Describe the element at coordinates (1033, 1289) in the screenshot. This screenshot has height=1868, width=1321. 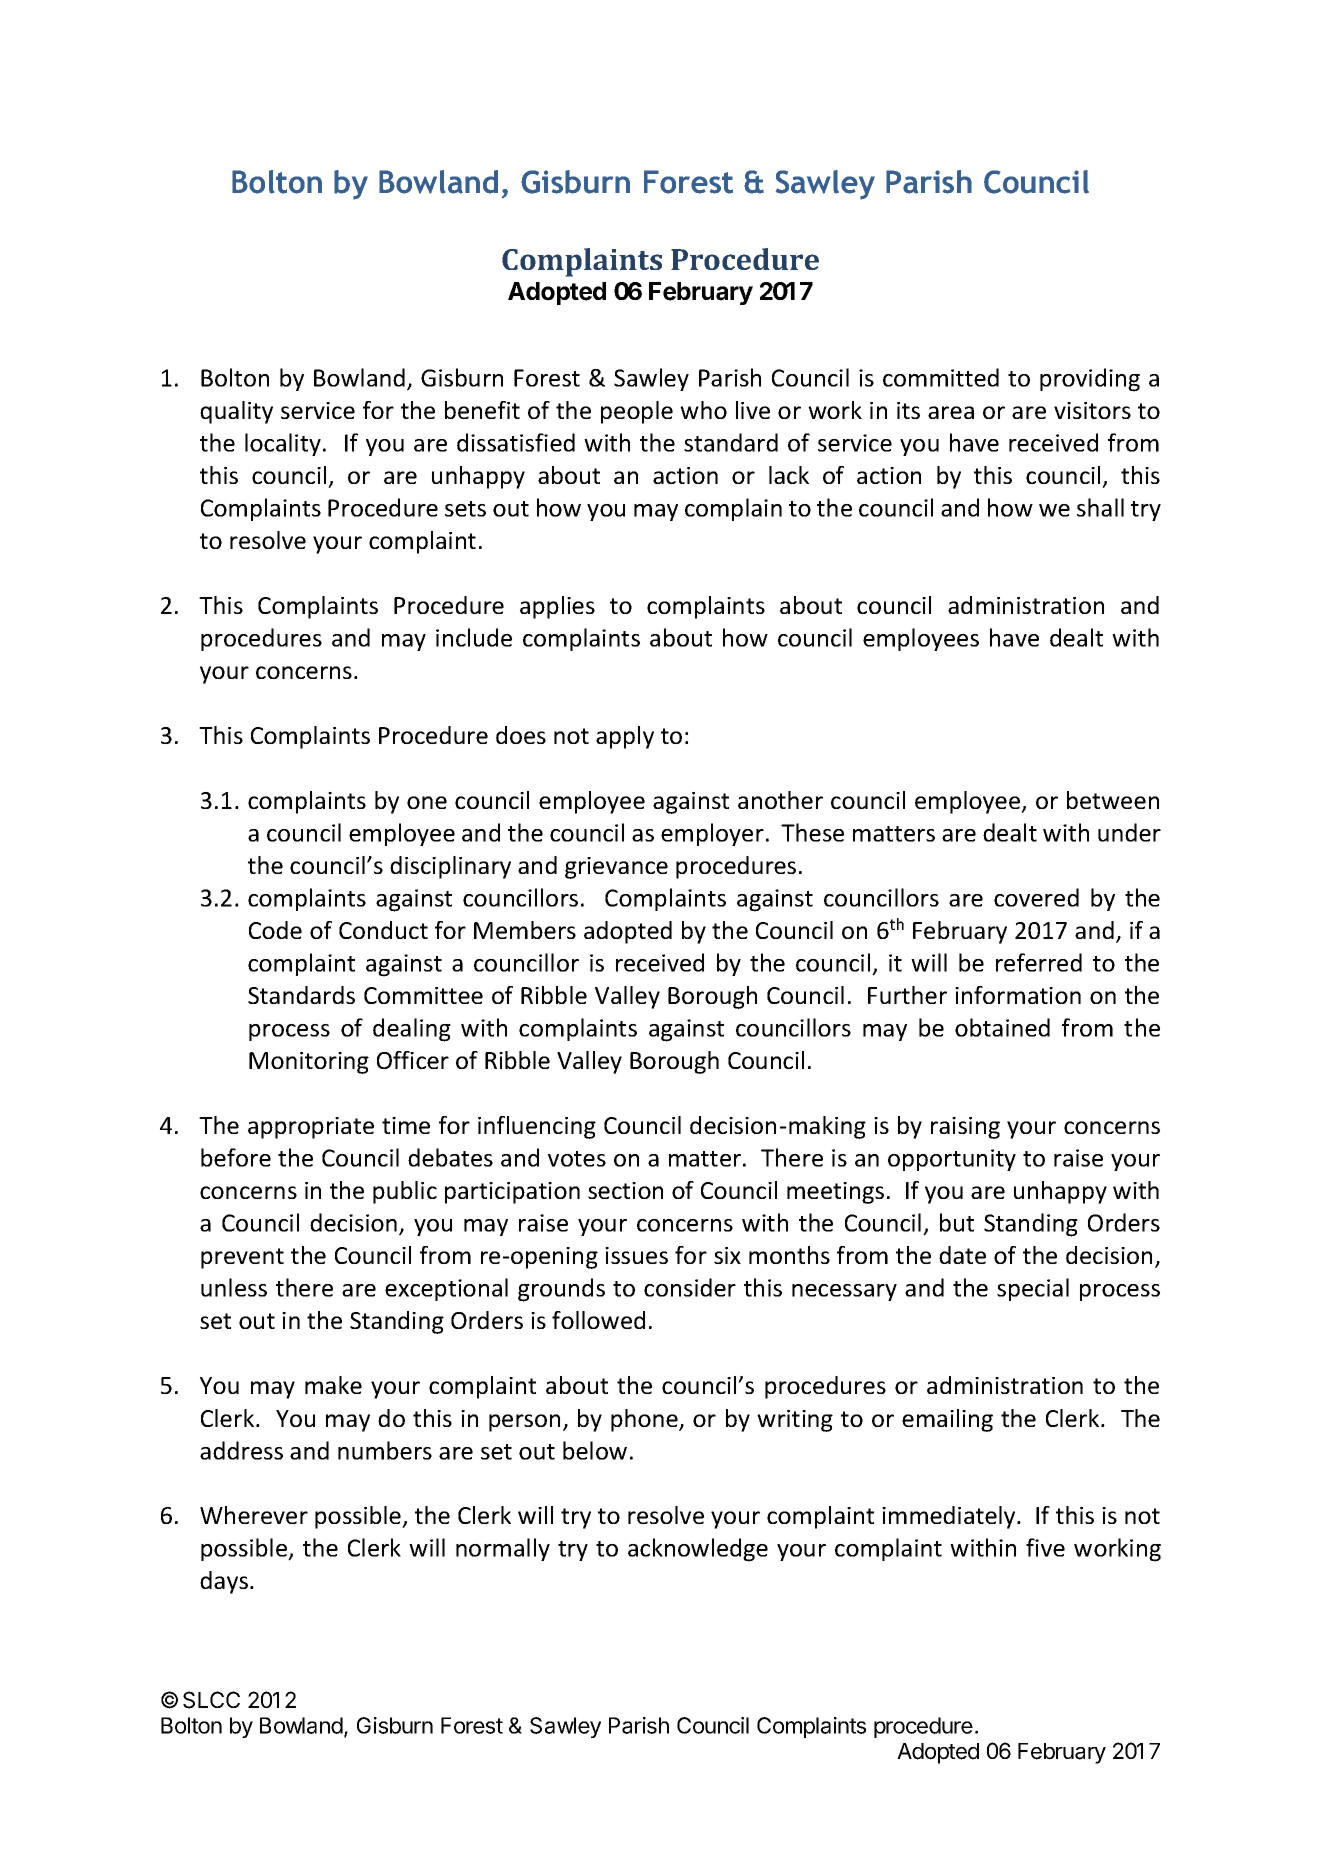
I see `special` at that location.
